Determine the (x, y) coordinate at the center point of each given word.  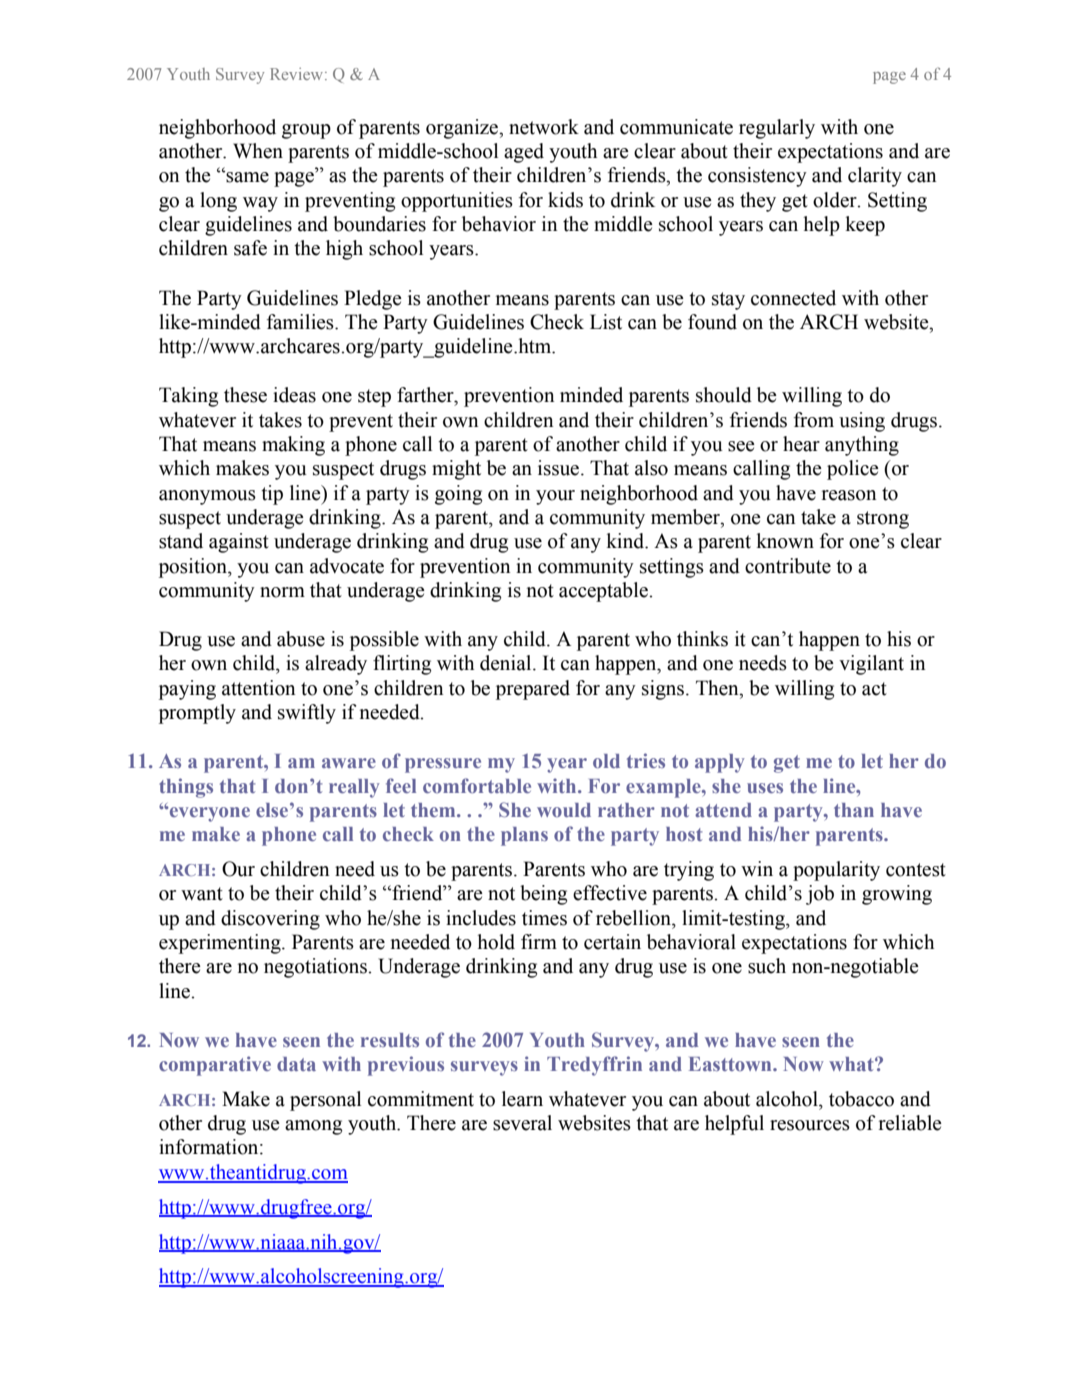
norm (282, 592)
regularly (777, 129)
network (544, 127)
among (313, 1127)
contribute (788, 566)
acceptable (604, 592)
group (306, 131)
